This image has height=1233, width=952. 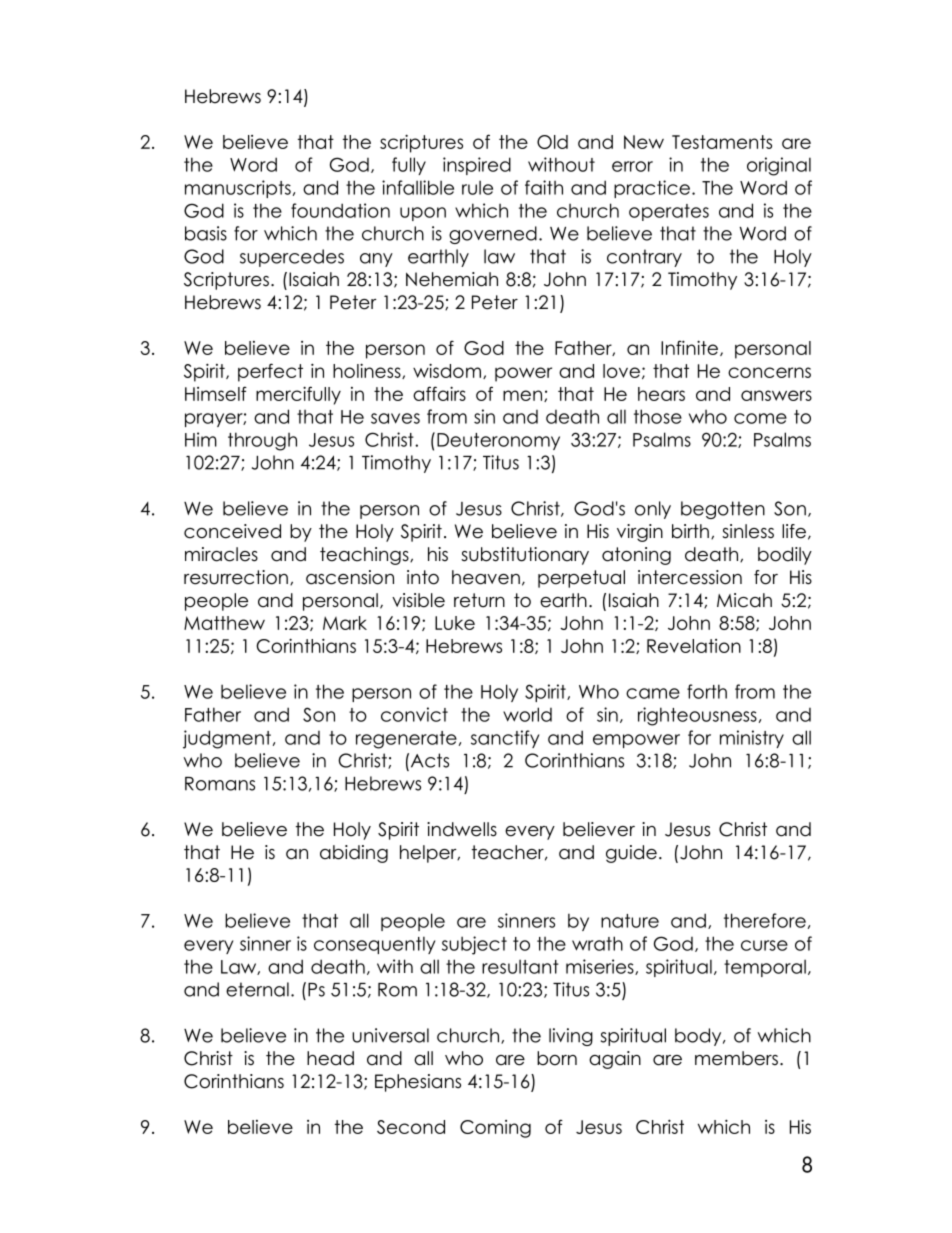 What do you see at coordinates (330, 1058) in the image?
I see `head` at bounding box center [330, 1058].
